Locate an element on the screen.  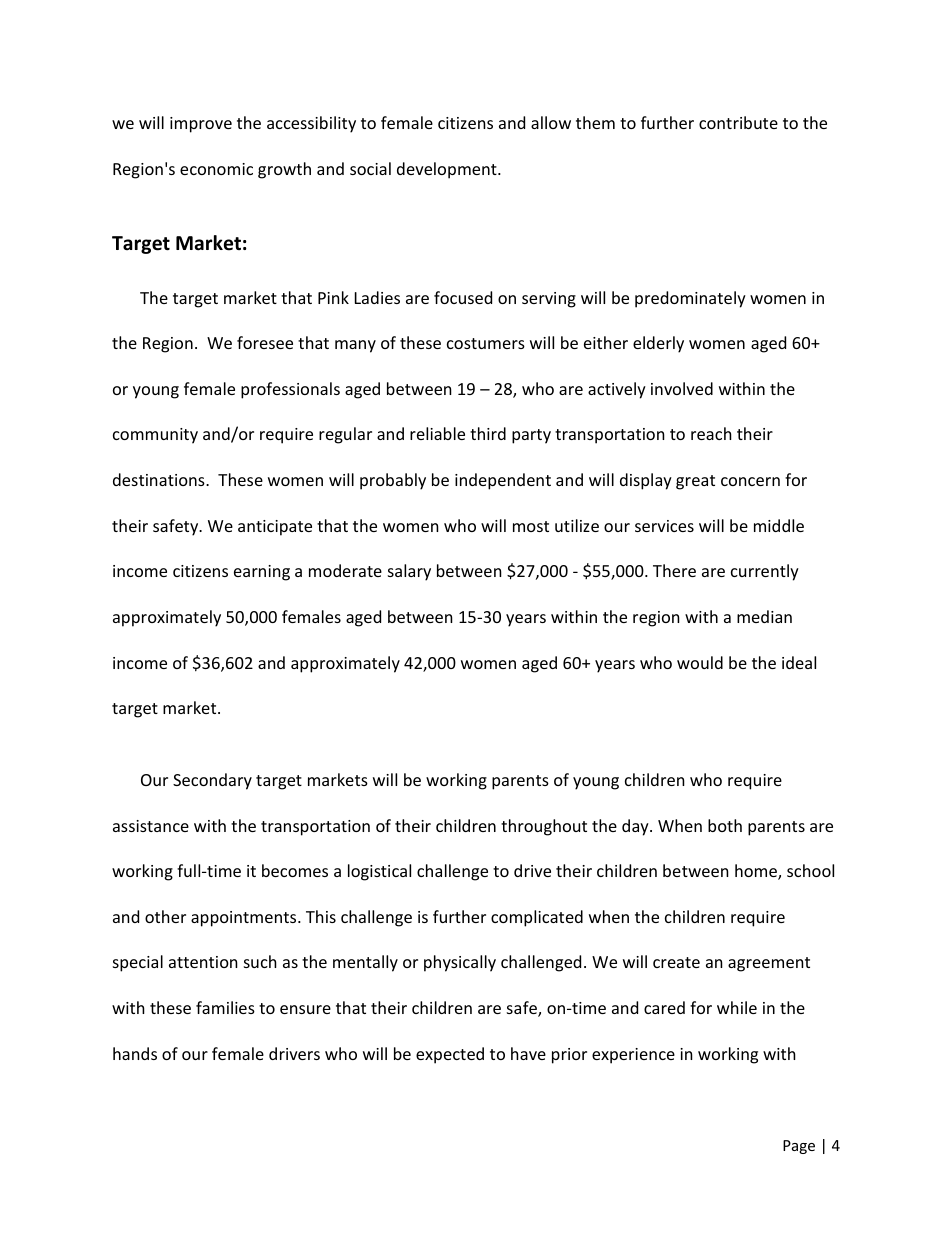
Secondary is located at coordinates (212, 781).
